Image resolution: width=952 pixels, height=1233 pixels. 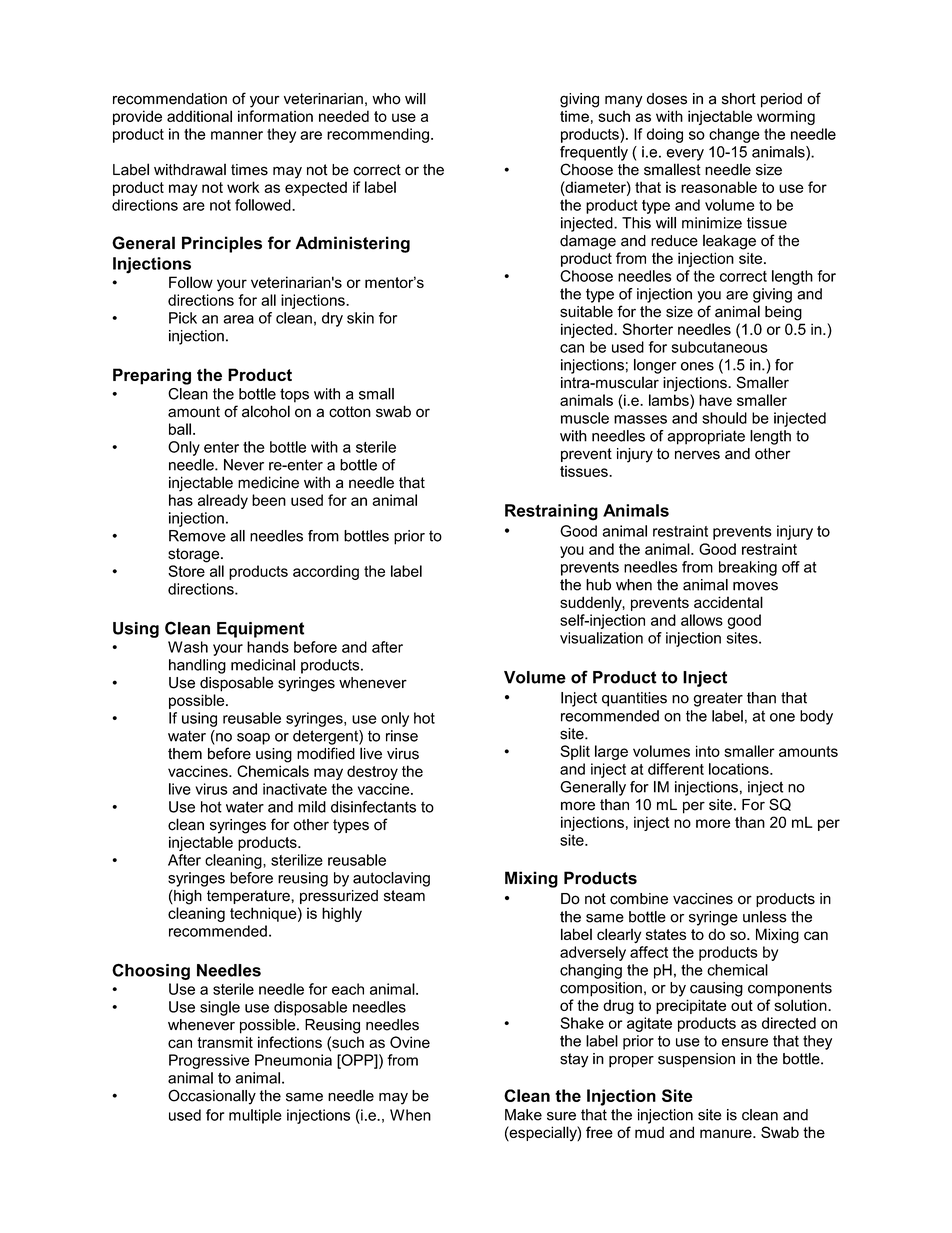 I want to click on visualization, so click(x=601, y=638).
